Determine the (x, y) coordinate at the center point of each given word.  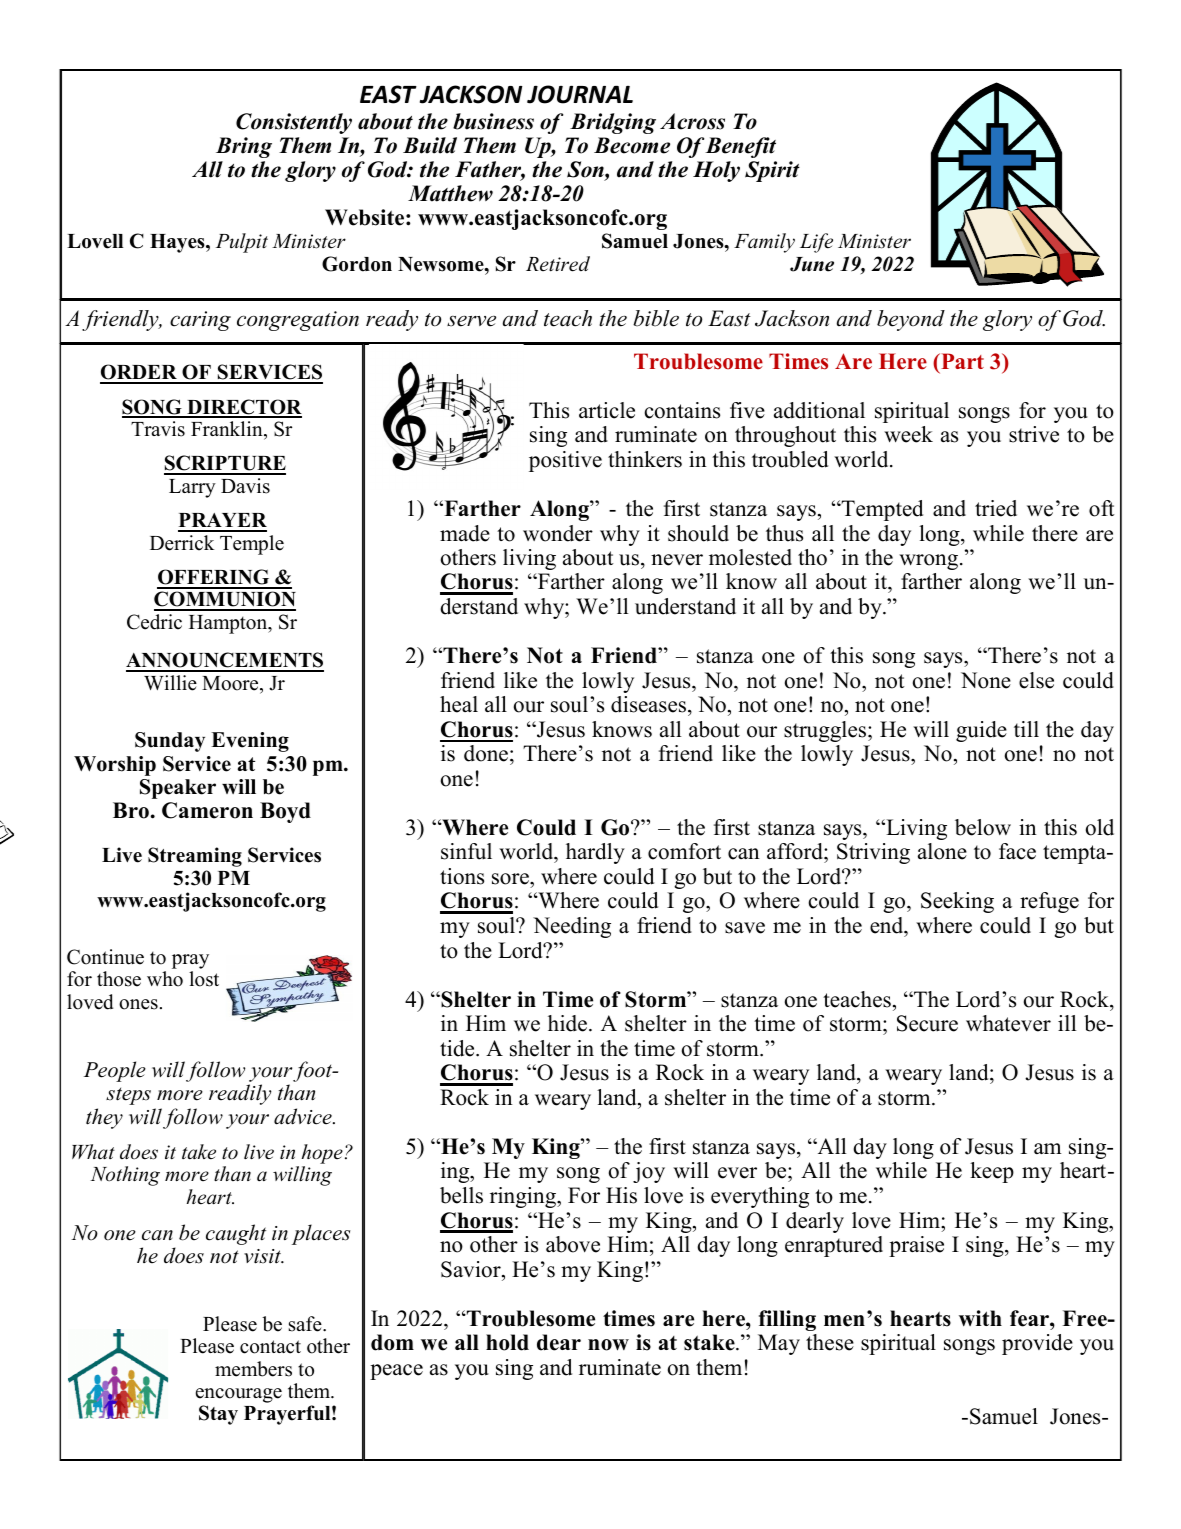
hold (507, 1342)
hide (567, 1023)
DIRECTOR (243, 408)
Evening (250, 742)
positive (565, 461)
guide (981, 731)
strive (1034, 434)
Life (816, 243)
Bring (244, 147)
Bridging (613, 123)
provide (1037, 1344)
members (253, 1369)
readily (240, 1094)
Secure (927, 1023)
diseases (650, 704)
